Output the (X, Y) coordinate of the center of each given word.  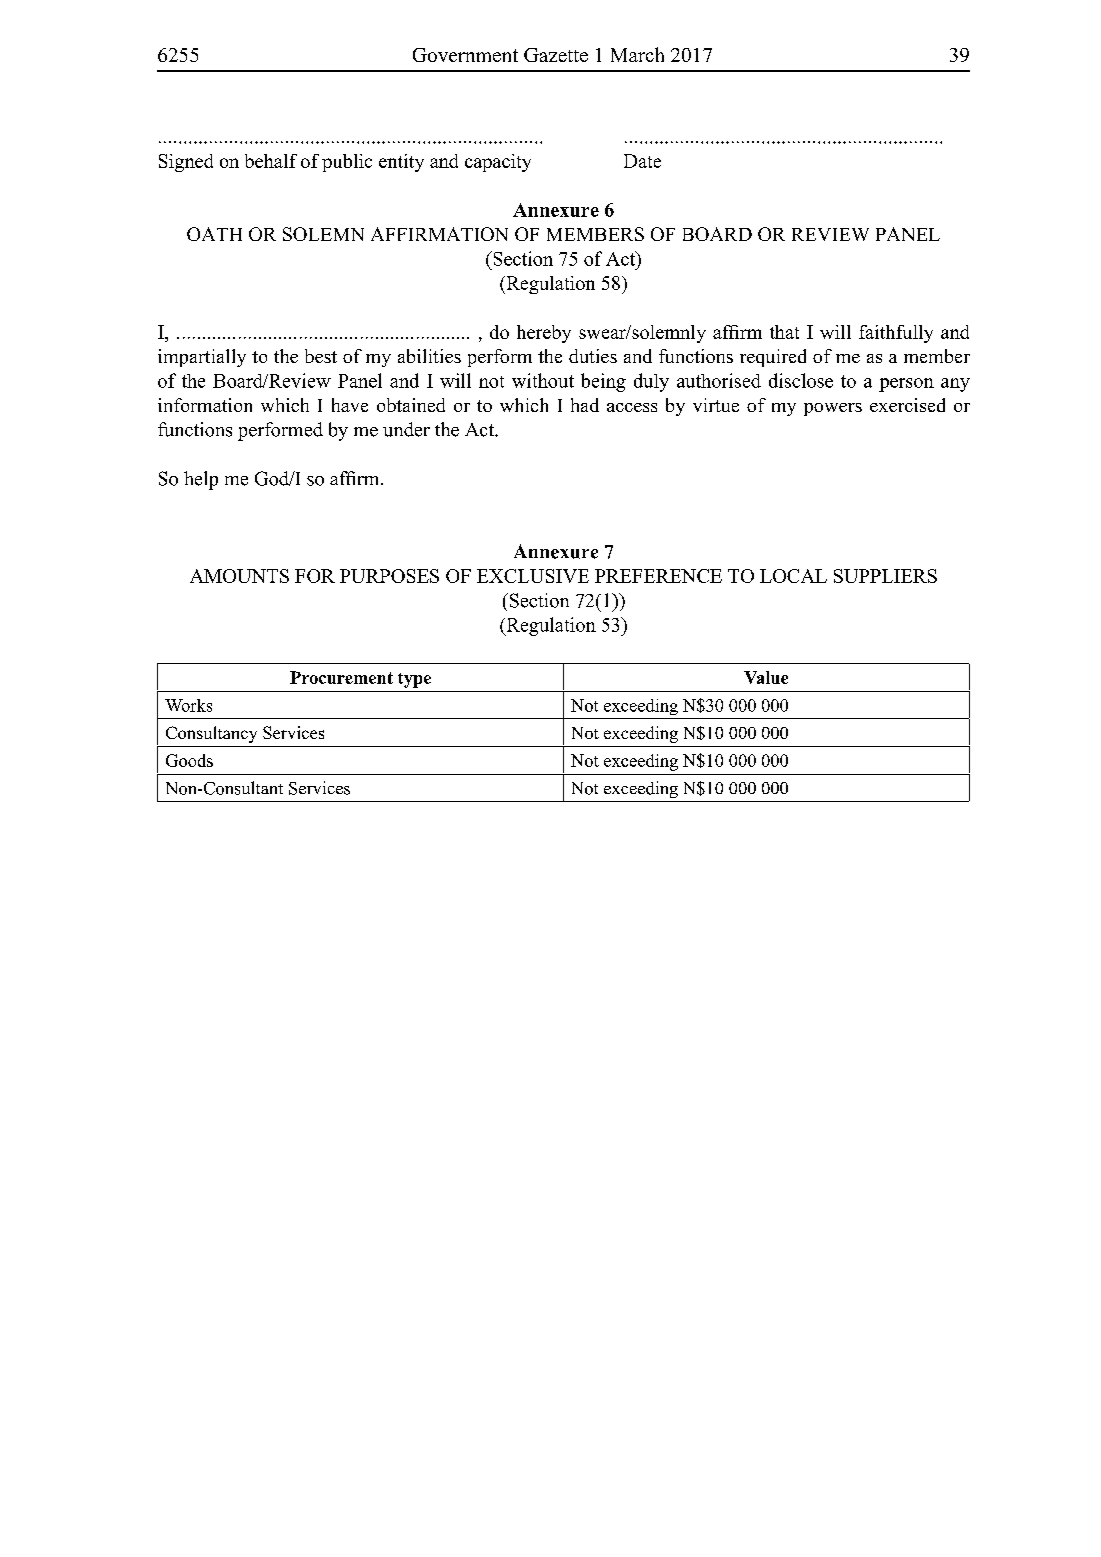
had (585, 405)
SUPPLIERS (885, 576)
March (637, 54)
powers (833, 409)
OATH (214, 234)
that (784, 332)
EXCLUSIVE (533, 576)
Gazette (556, 55)
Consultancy (211, 734)
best (321, 356)
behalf (271, 161)
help (201, 480)
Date (642, 161)
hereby (544, 334)
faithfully (896, 334)
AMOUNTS (239, 576)
